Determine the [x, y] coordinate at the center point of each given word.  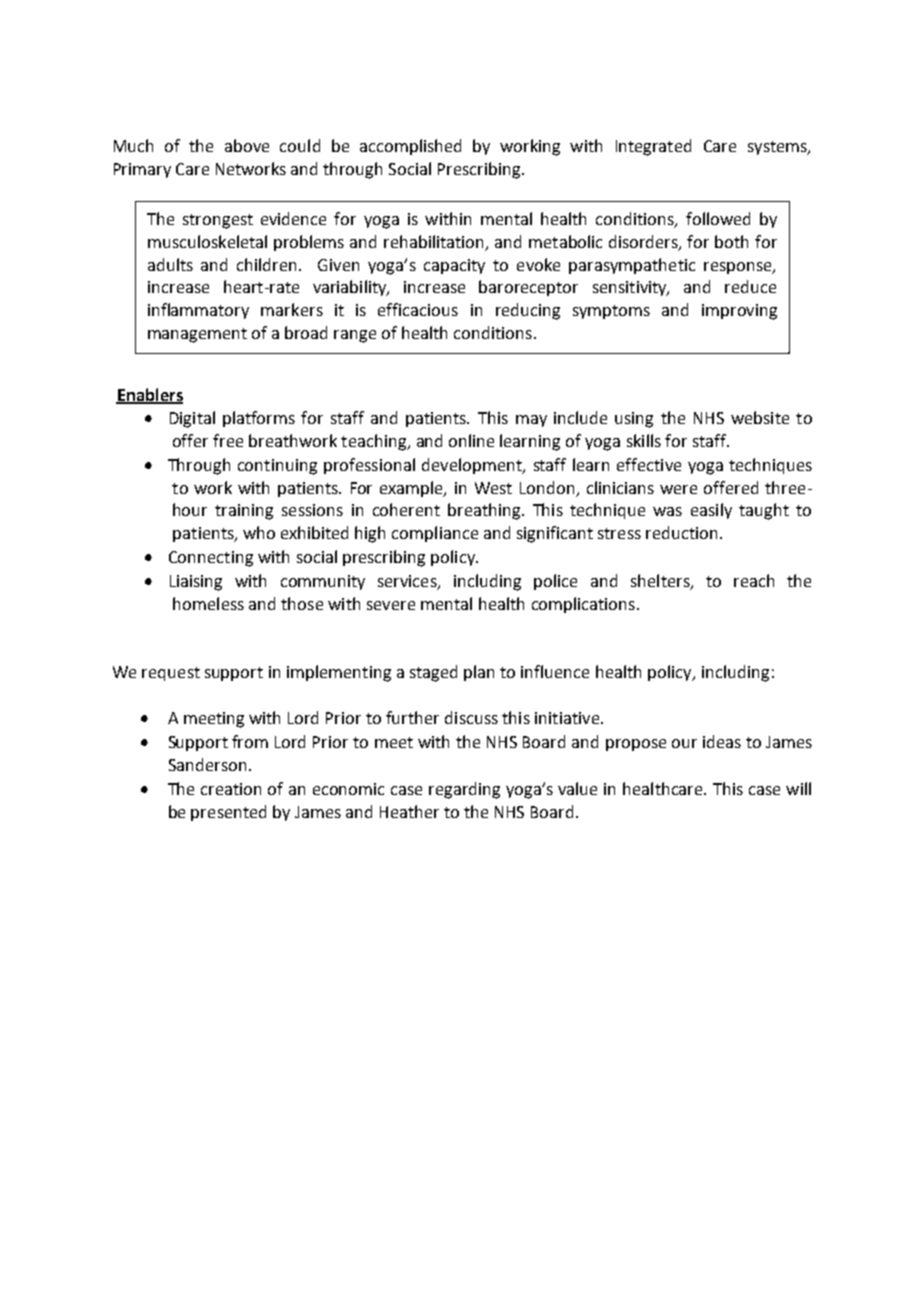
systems [778, 148]
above [247, 145]
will [798, 788]
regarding [464, 790]
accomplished [410, 147]
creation [231, 789]
